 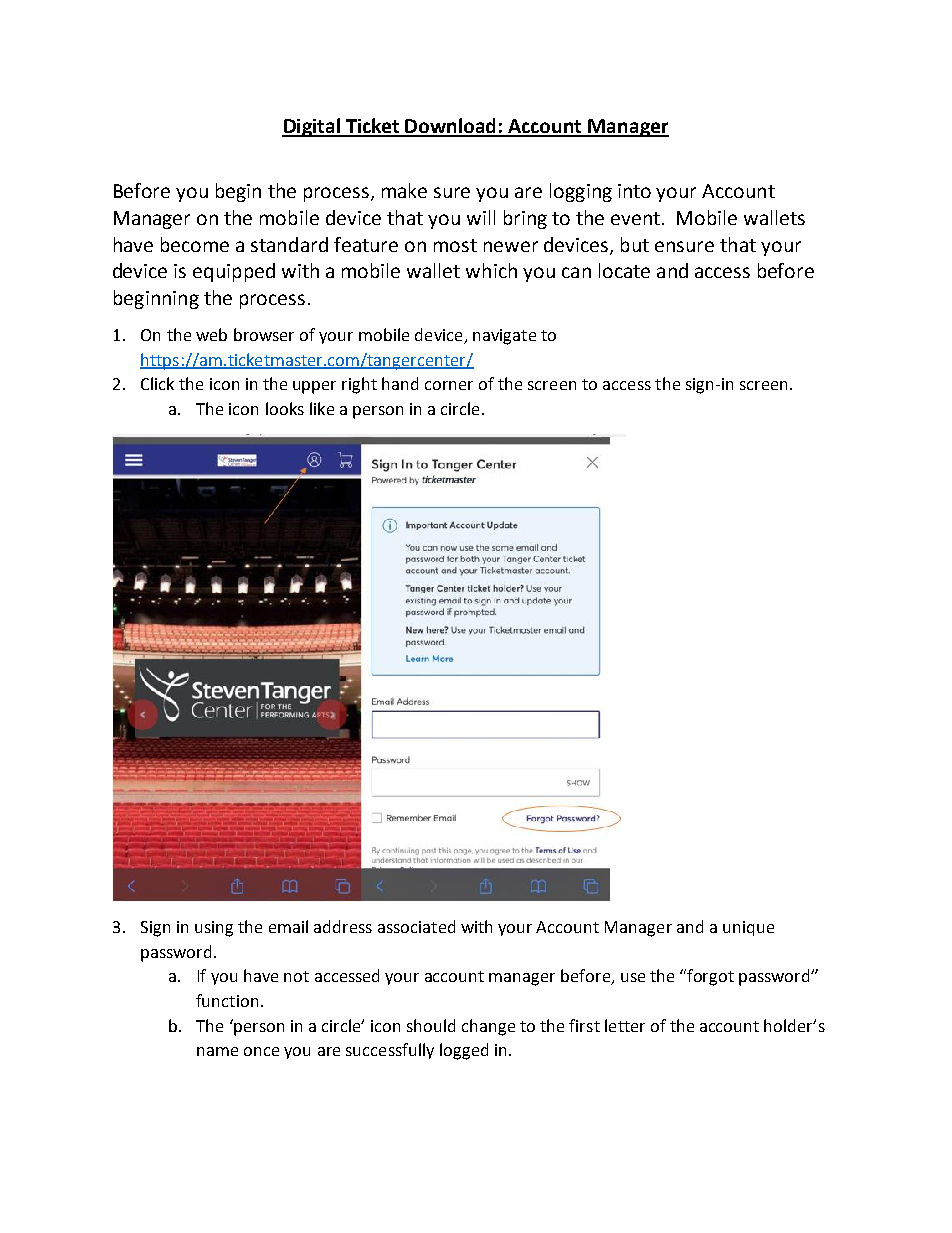 I want to click on Digital, so click(x=312, y=127).
